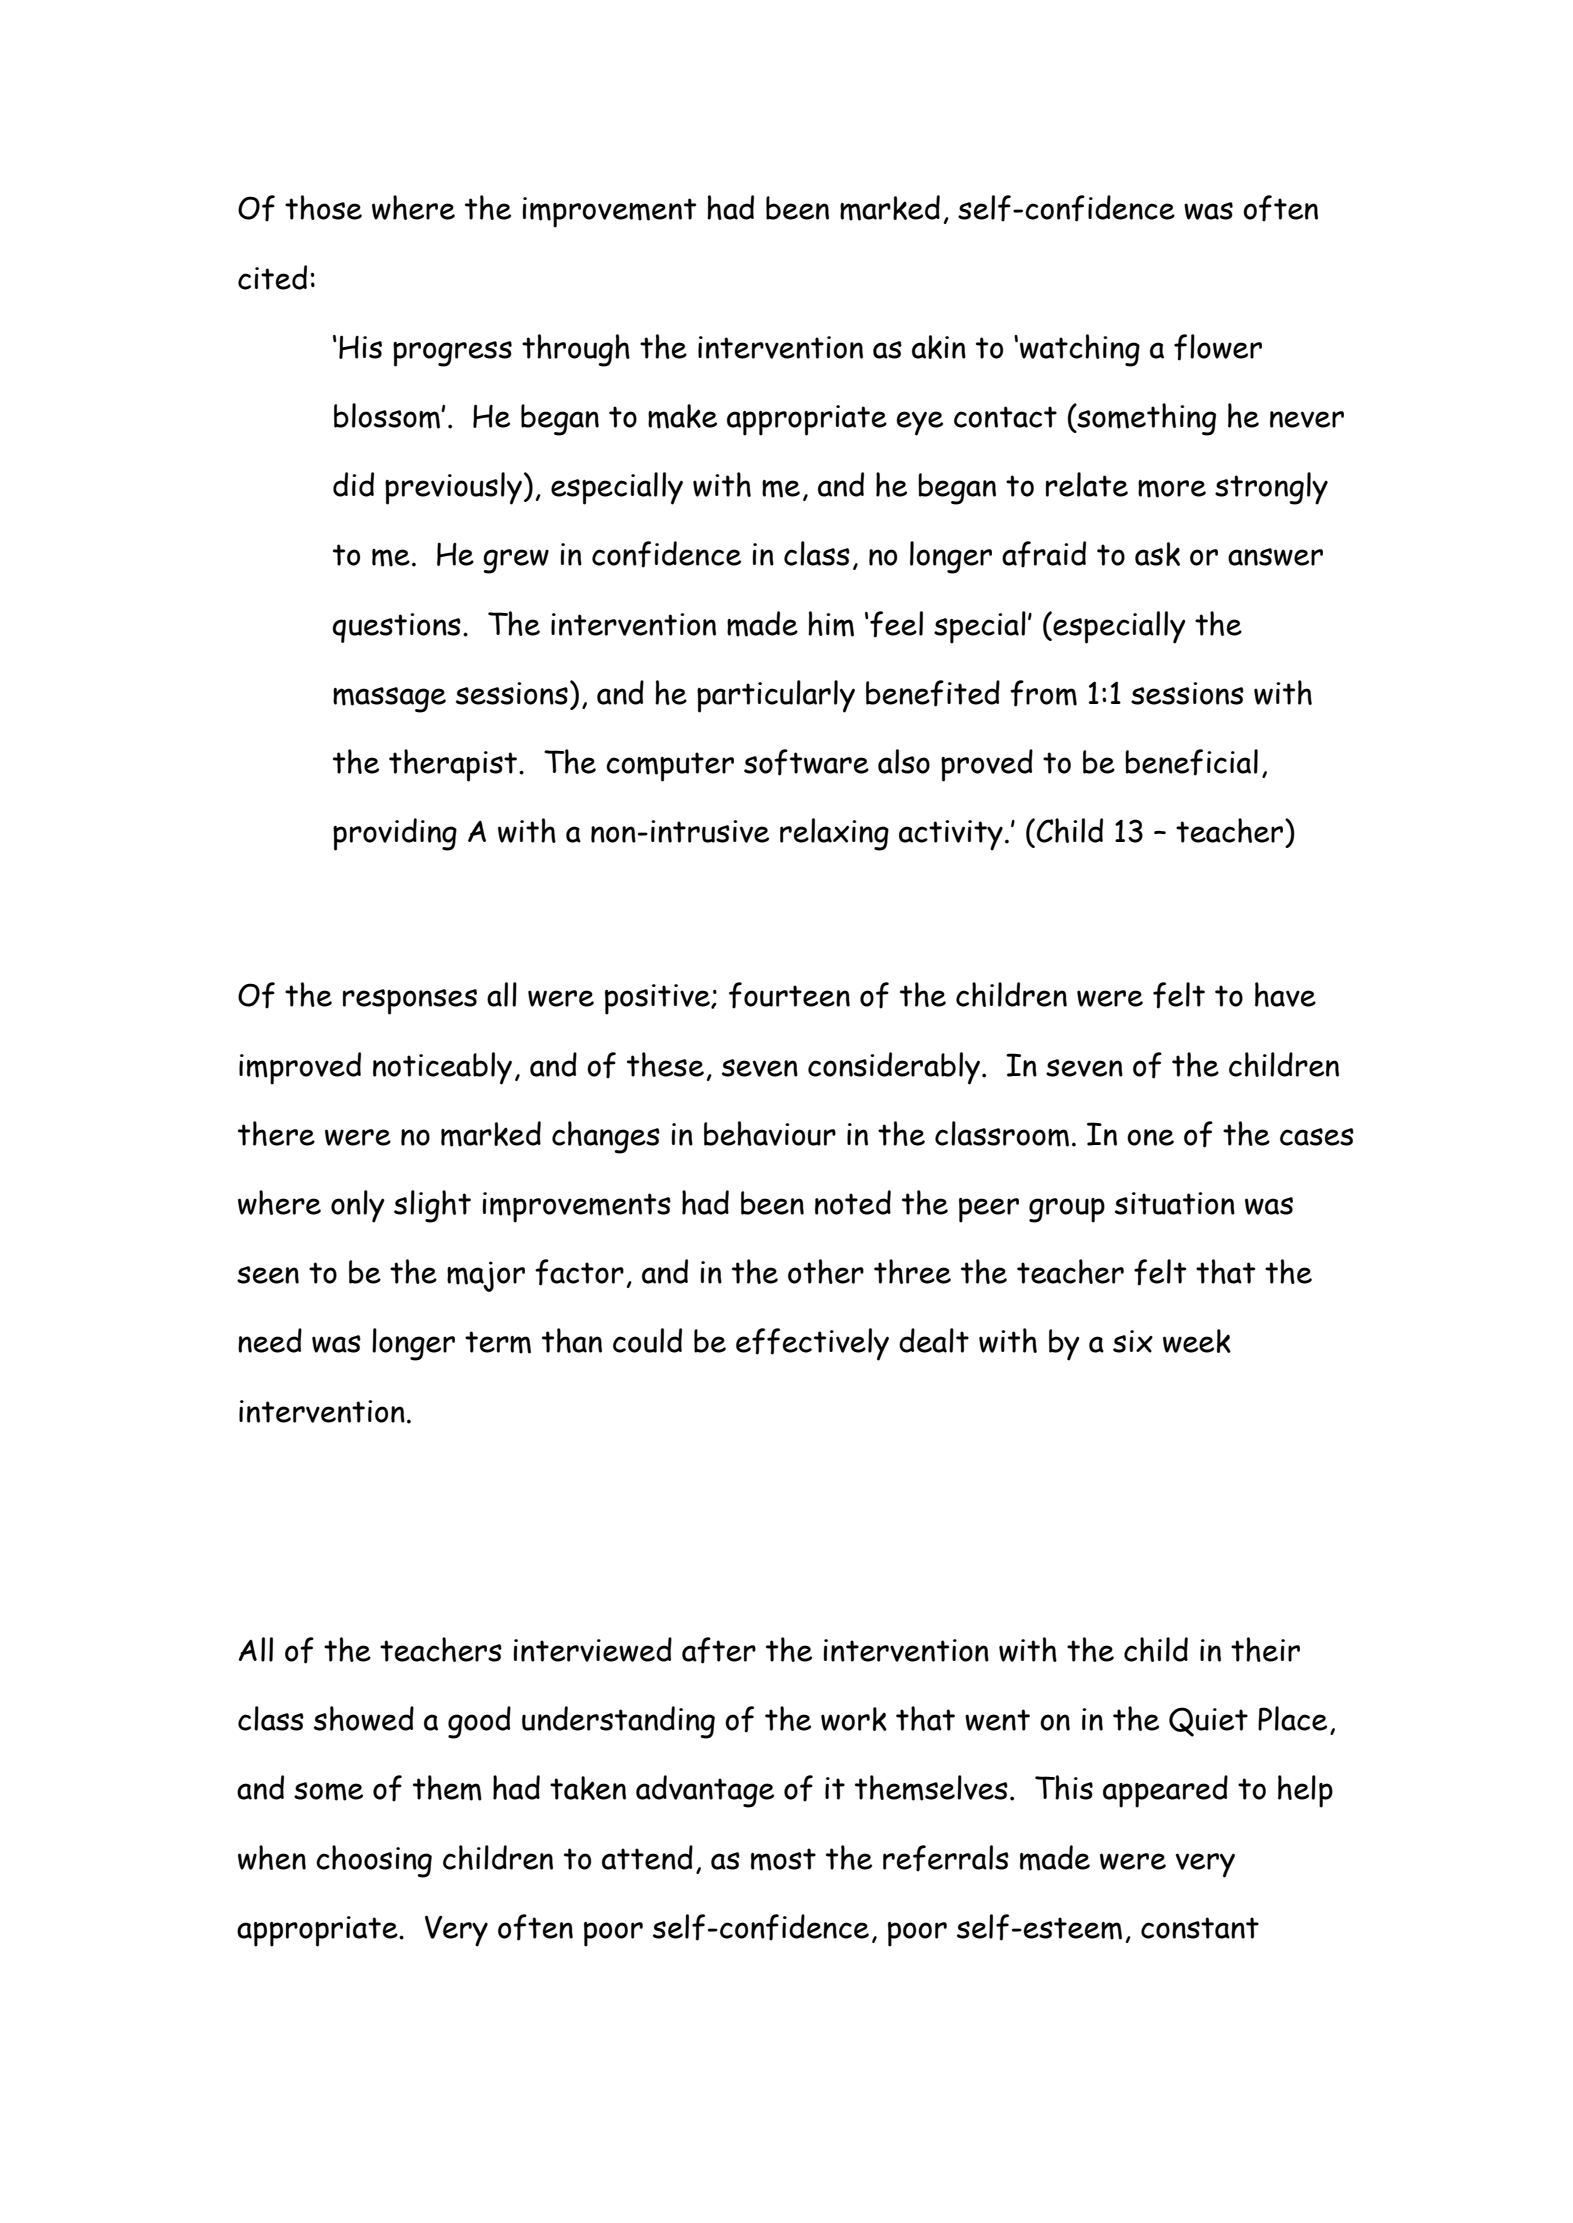 The image size is (1573, 2223). I want to click on week, so click(1197, 1341).
